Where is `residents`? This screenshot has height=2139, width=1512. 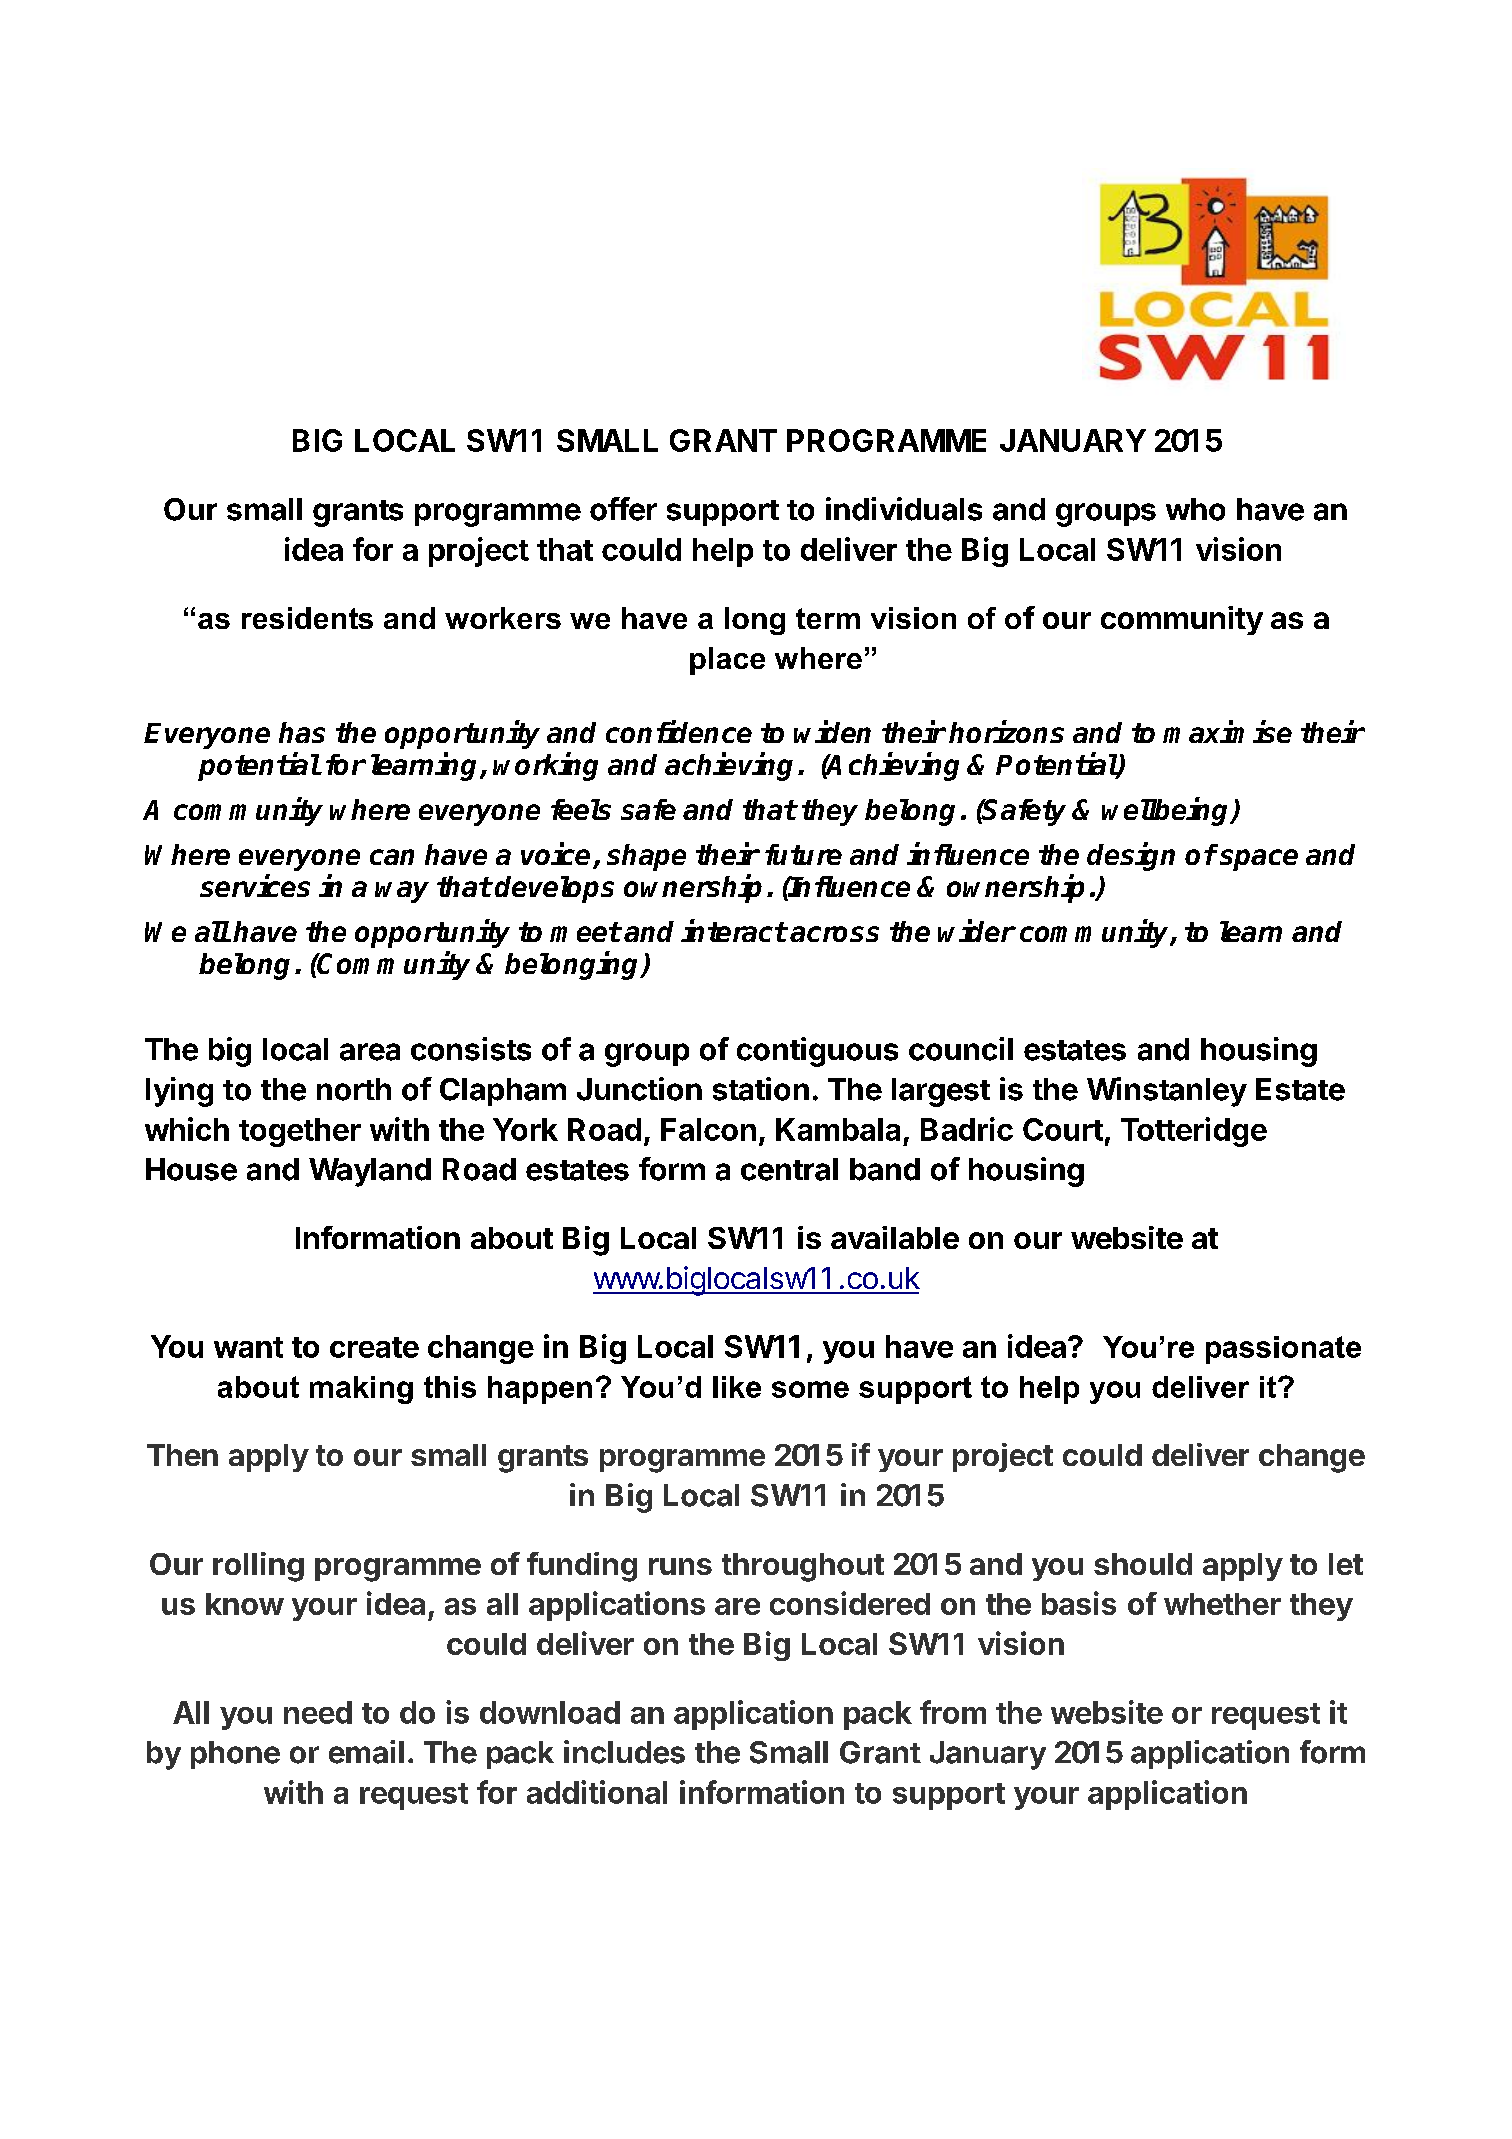
residents is located at coordinates (307, 618).
